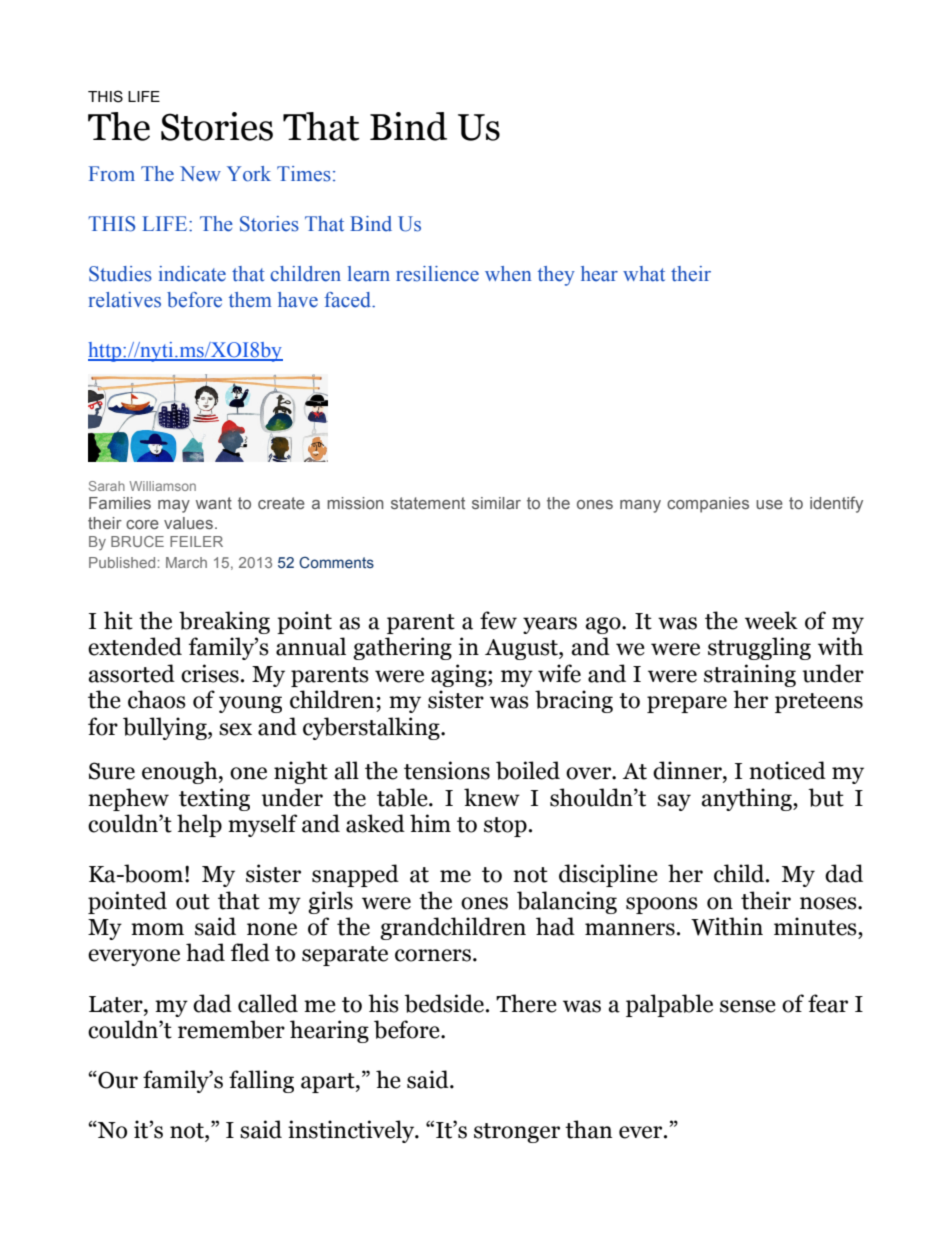  I want to click on resilience, so click(437, 274).
